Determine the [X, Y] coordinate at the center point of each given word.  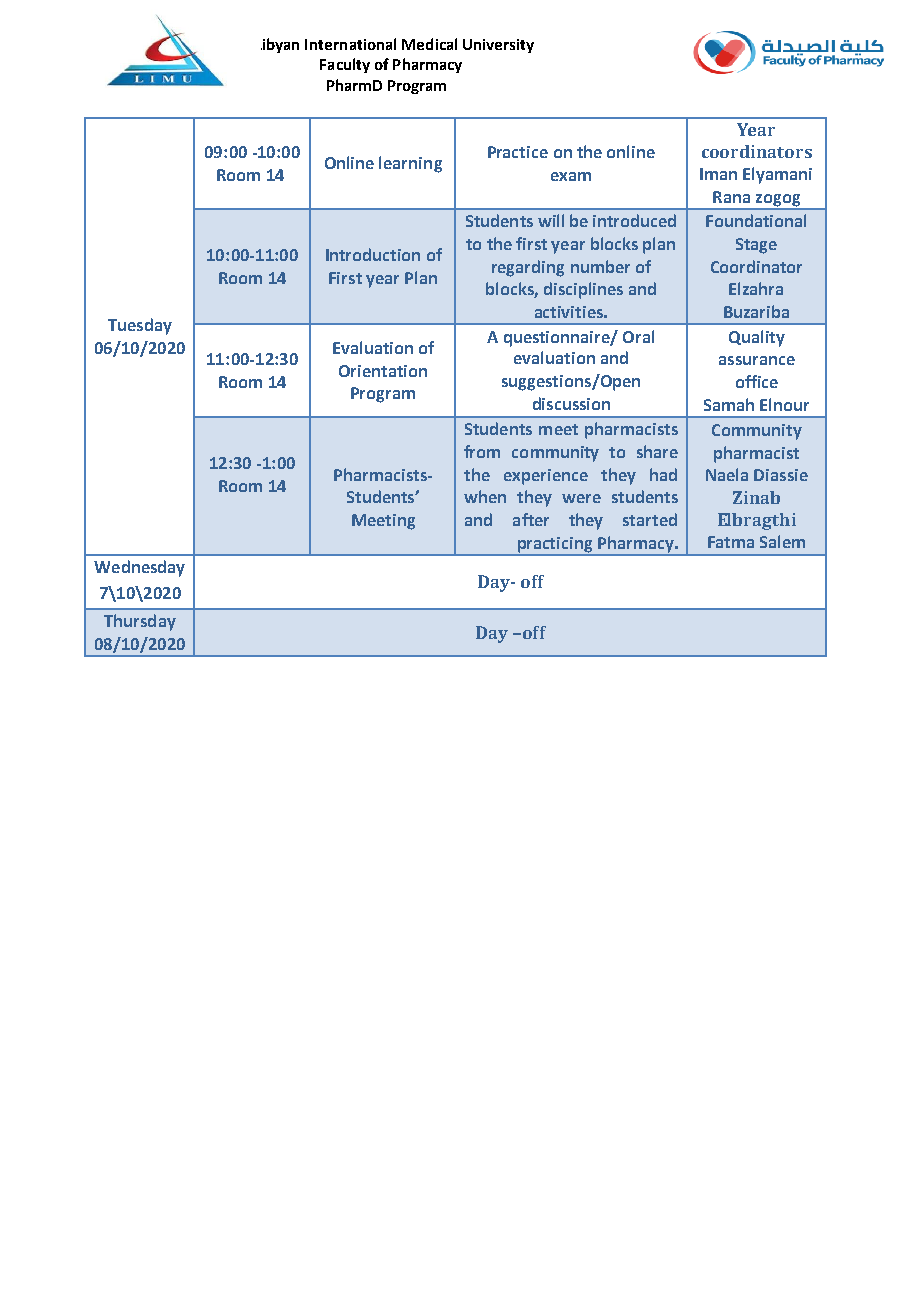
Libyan [280, 45]
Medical [429, 44]
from [482, 451]
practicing [555, 546]
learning [410, 164]
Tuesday [140, 326]
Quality [757, 338]
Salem [782, 541]
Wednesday [139, 568]
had [663, 474]
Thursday [140, 622]
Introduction [373, 254]
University [498, 46]
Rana [731, 197]
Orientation [383, 371]
